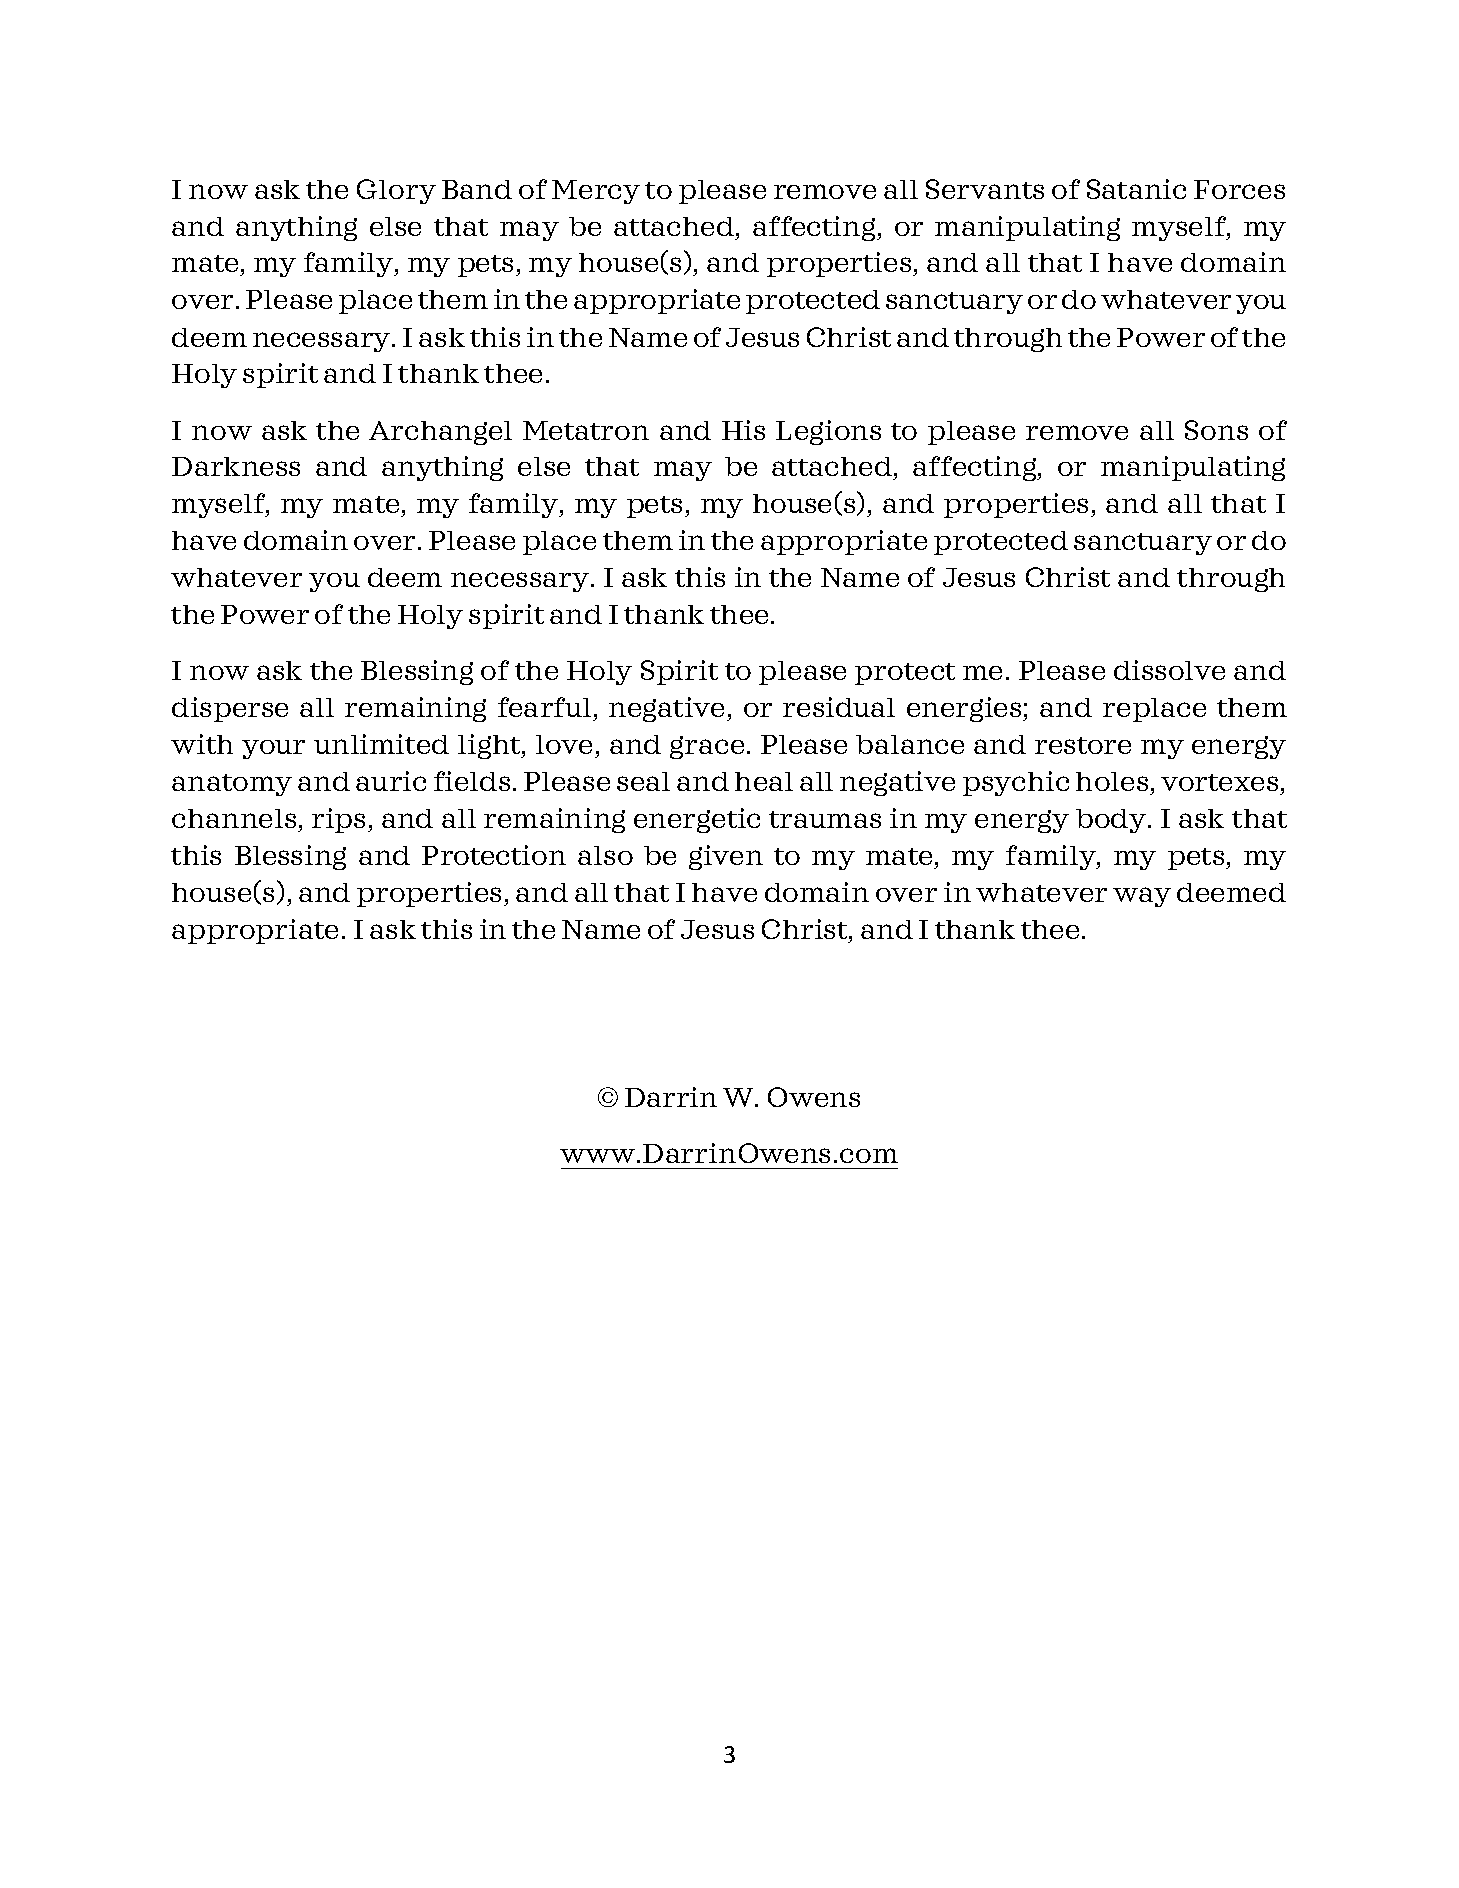 The width and height of the screenshot is (1459, 1888). I want to click on Sons, so click(1216, 430).
